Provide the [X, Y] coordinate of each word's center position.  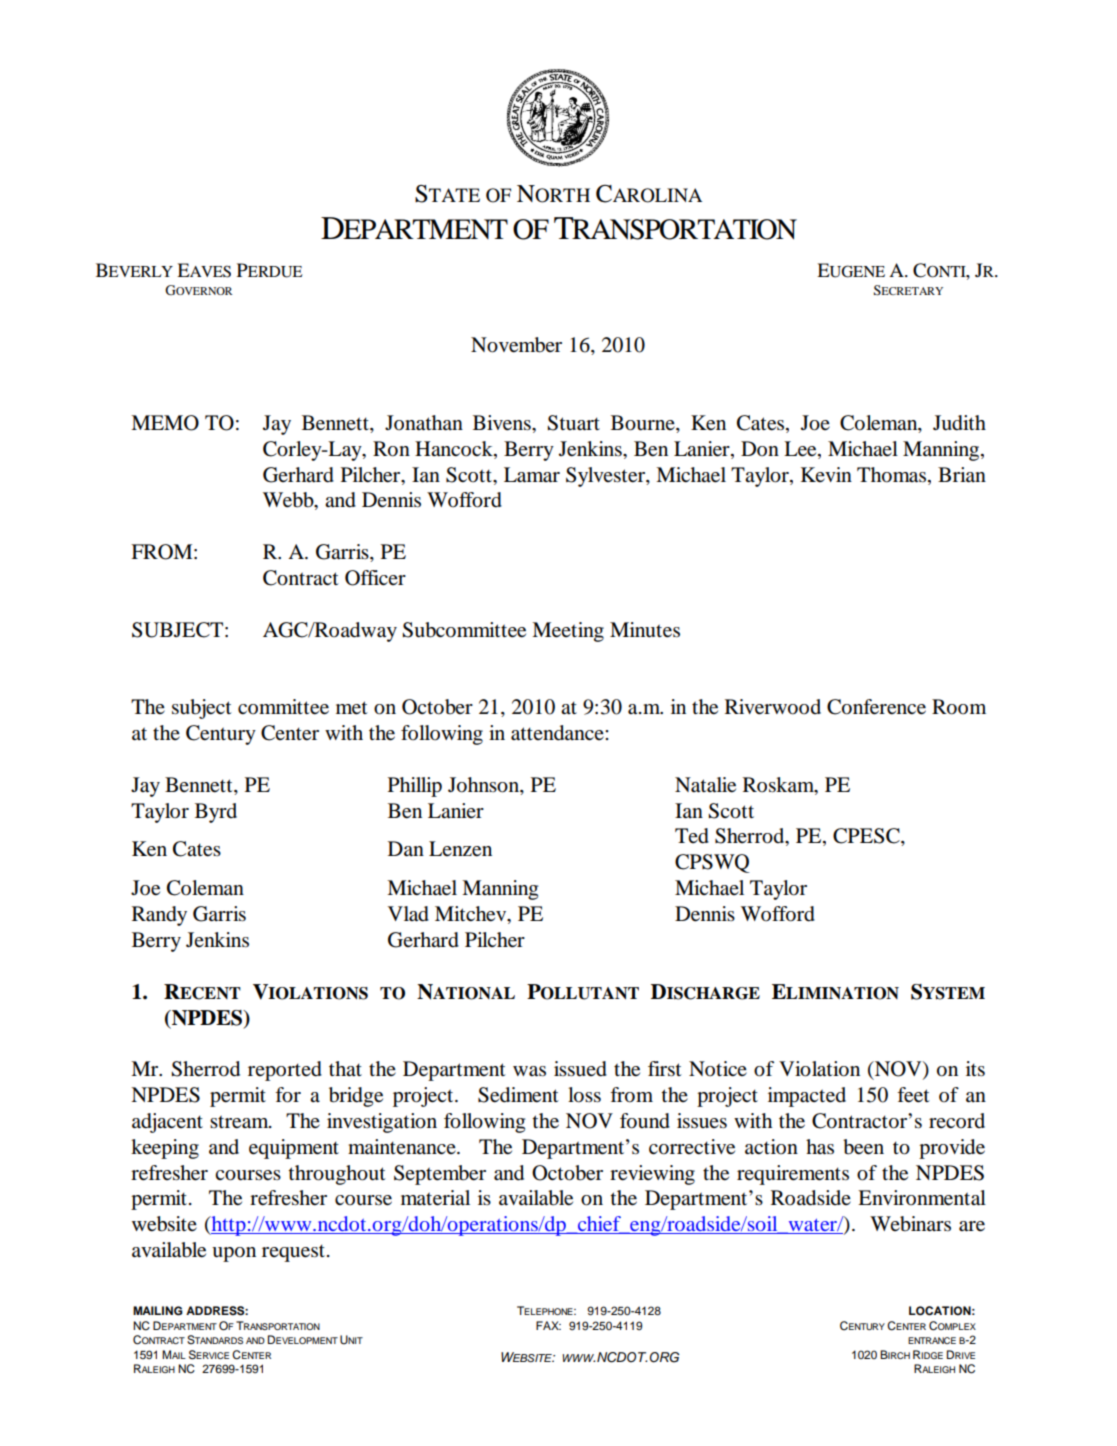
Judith [959, 423]
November [516, 345]
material [435, 1198]
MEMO [165, 423]
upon [234, 1254]
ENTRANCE [932, 1340]
